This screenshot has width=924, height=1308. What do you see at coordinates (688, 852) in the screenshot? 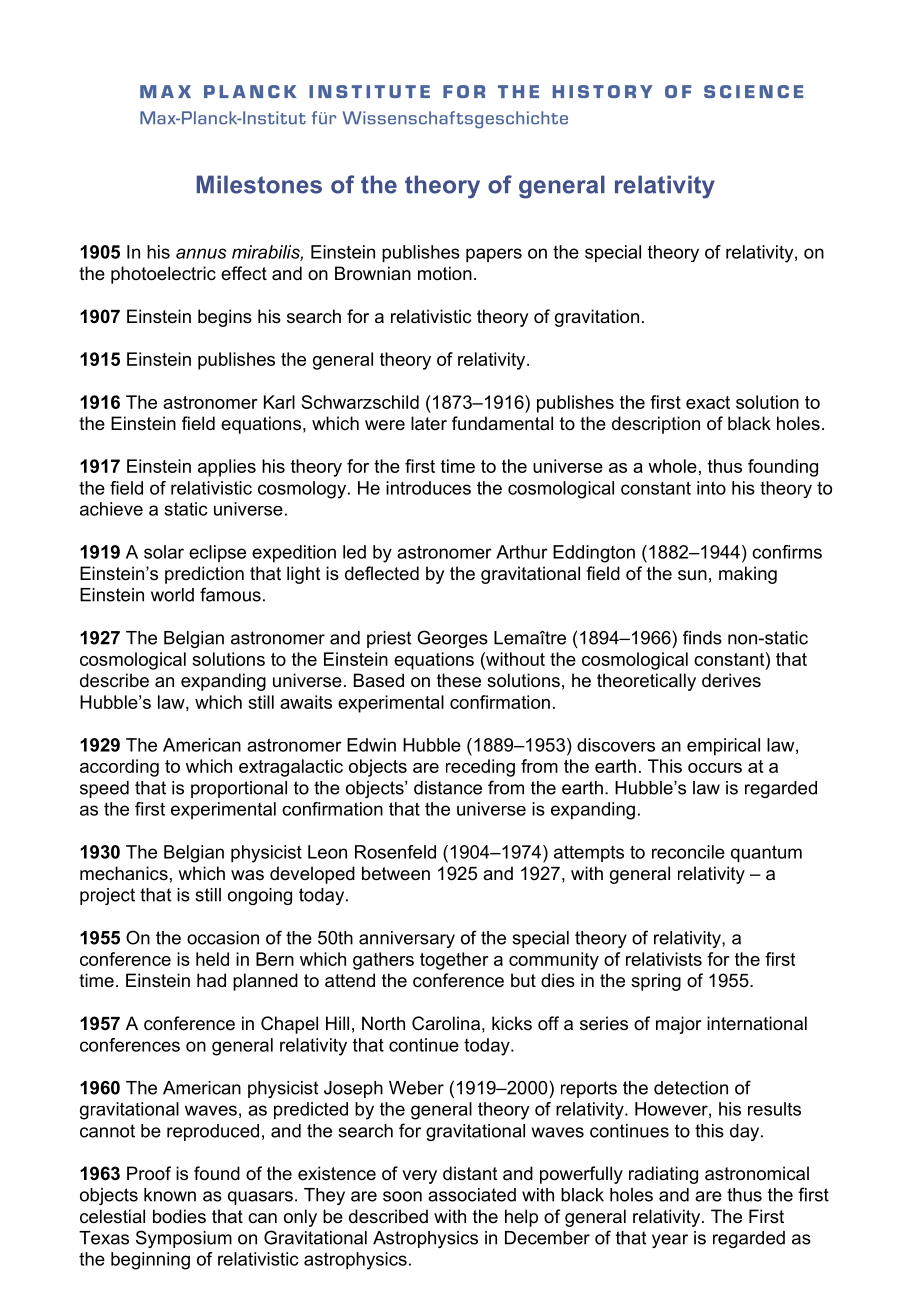
I see `reconcile` at bounding box center [688, 852].
